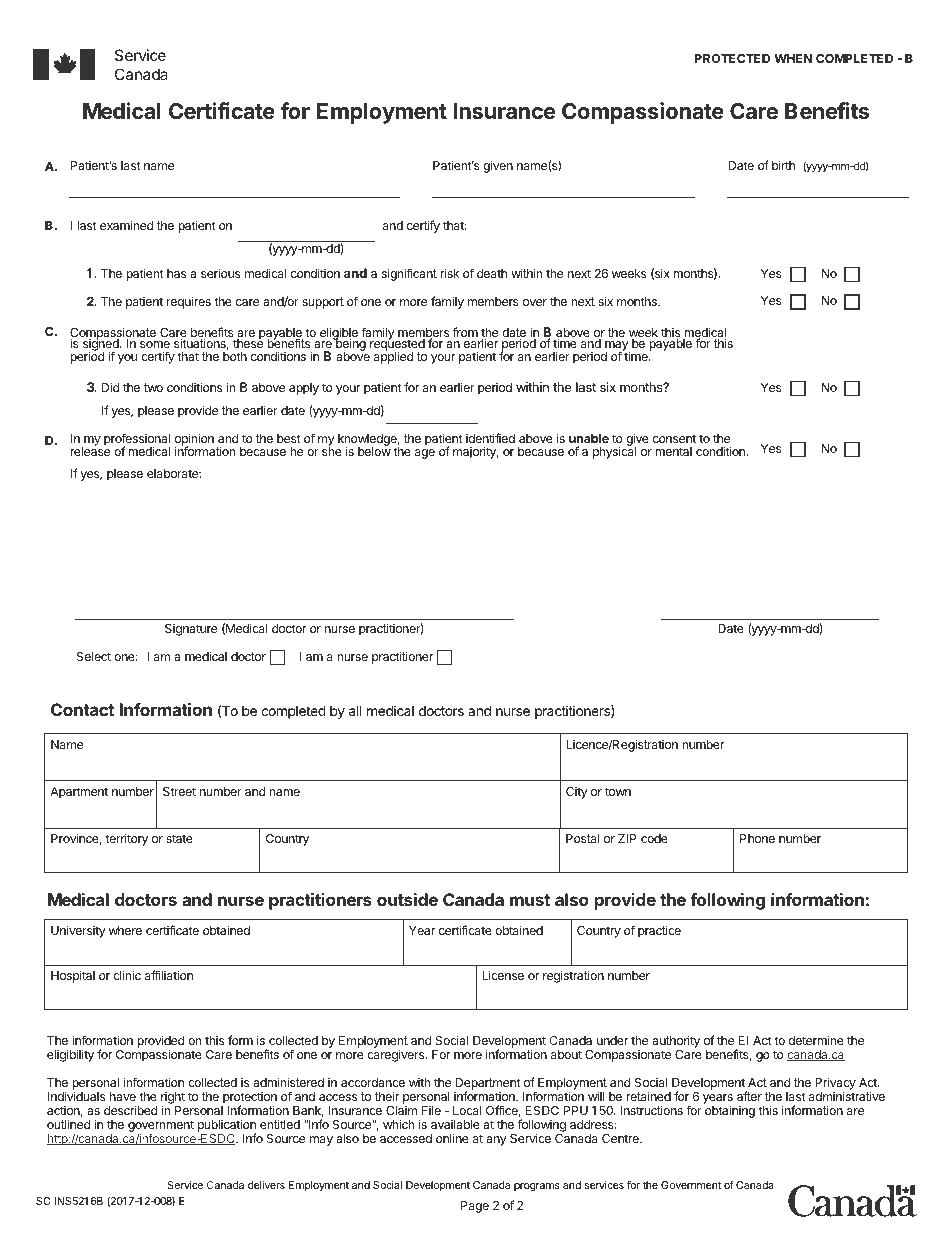  Describe the element at coordinates (126, 225) in the page. I see `examined` at that location.
